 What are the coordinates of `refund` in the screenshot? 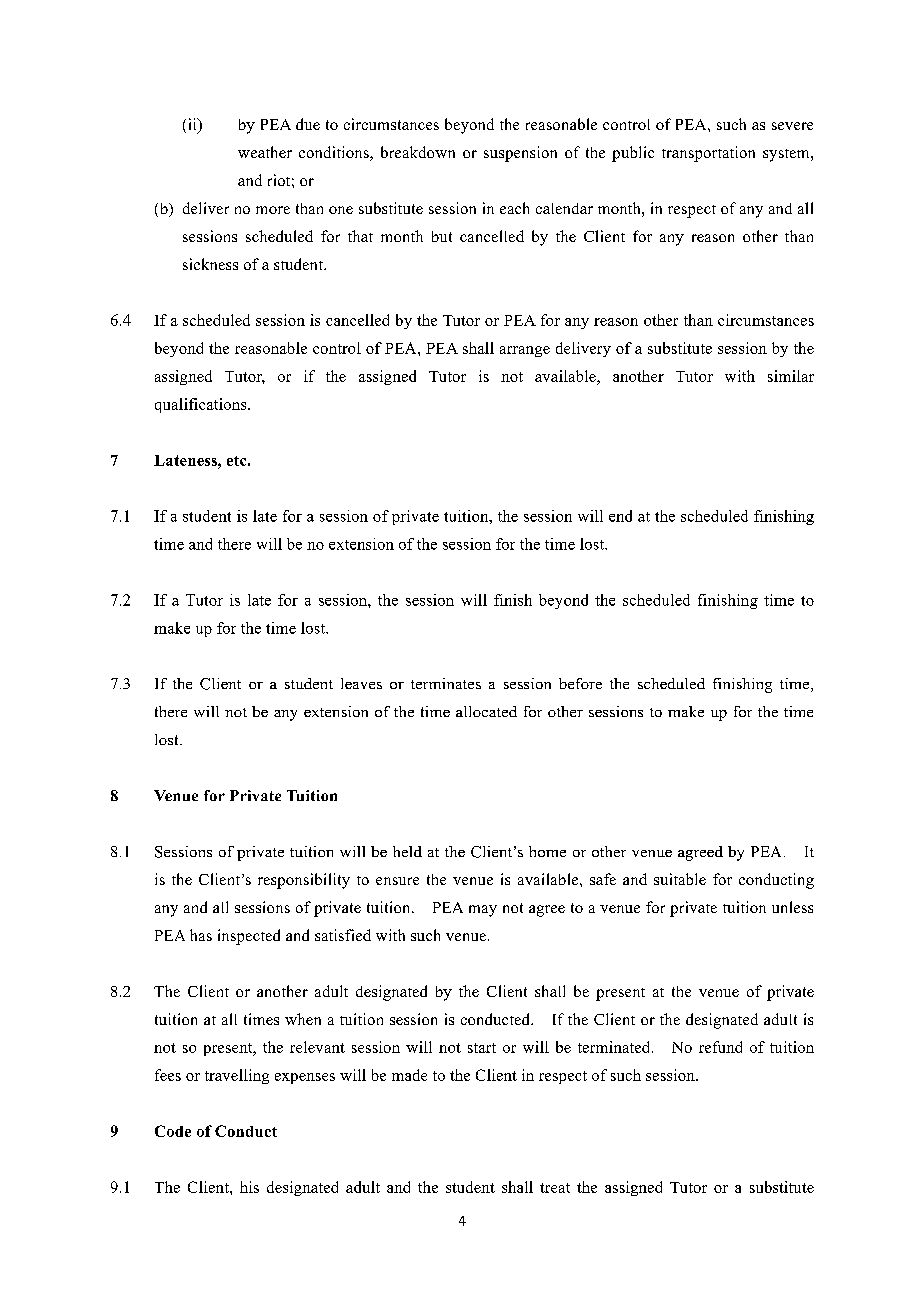 It's located at (720, 1047).
